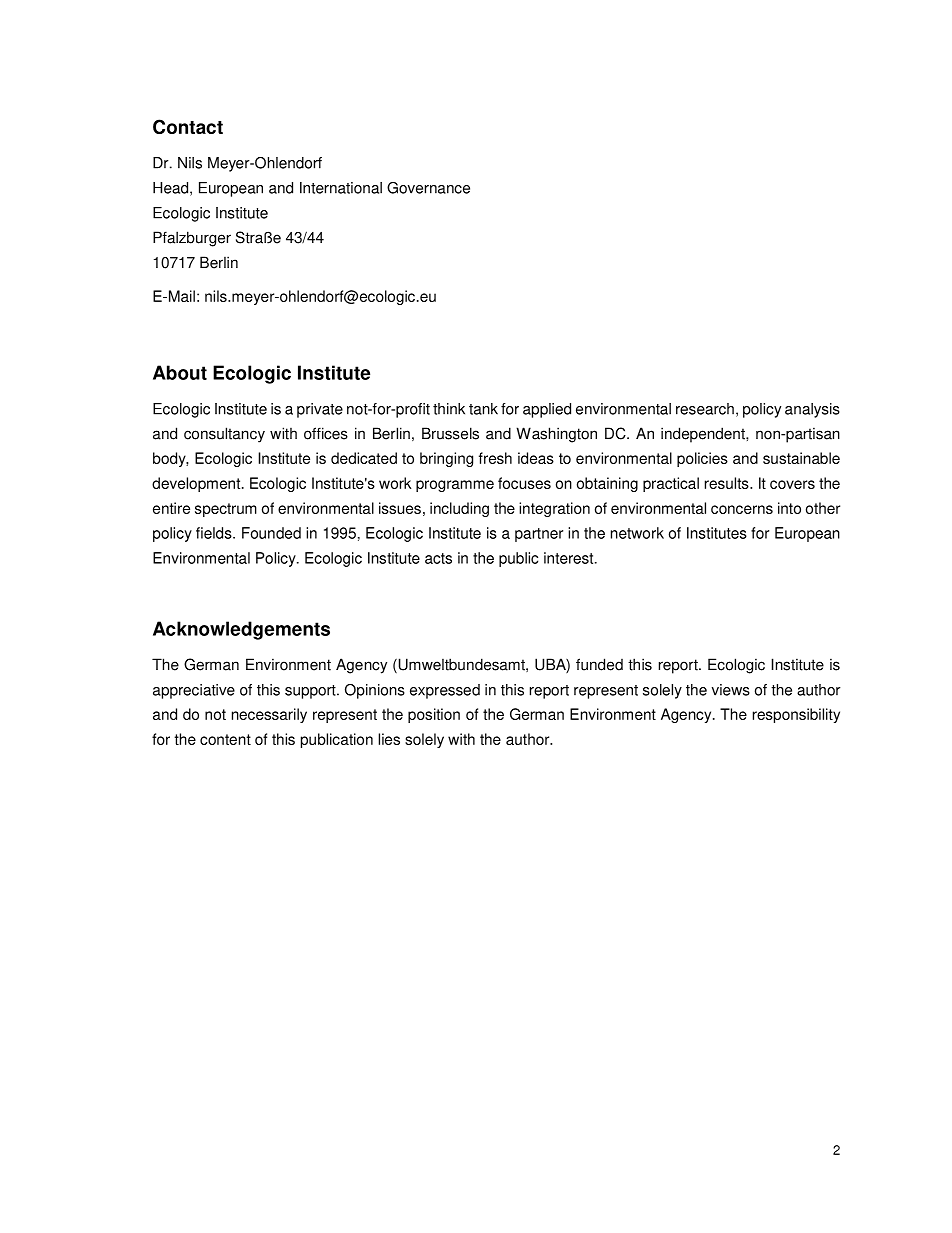  What do you see at coordinates (704, 435) in the screenshot?
I see `independent` at bounding box center [704, 435].
